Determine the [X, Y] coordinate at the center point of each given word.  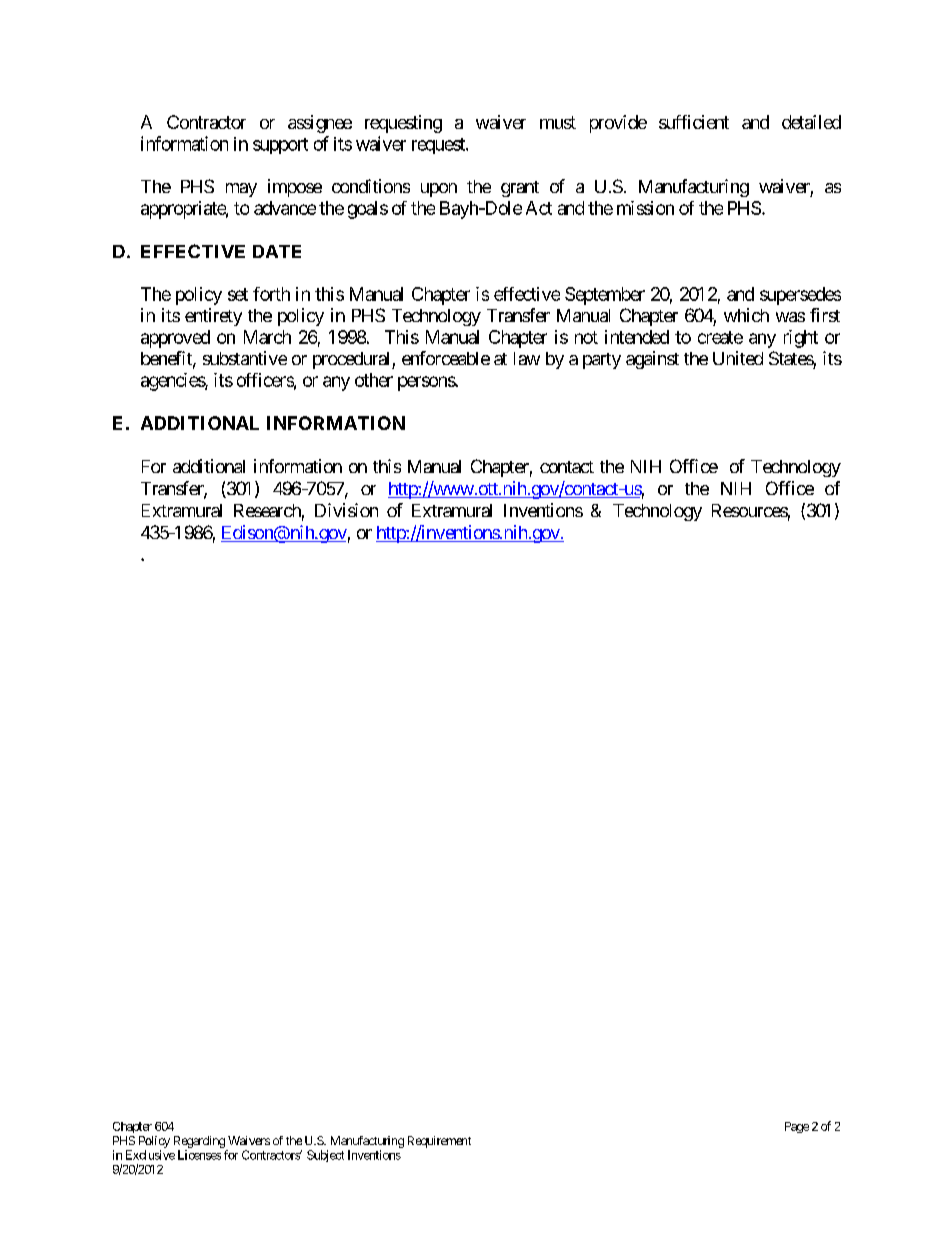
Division [346, 510]
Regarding [199, 1142]
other [374, 380]
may [241, 190]
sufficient [694, 122]
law [527, 358]
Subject [325, 1156]
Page [797, 1127]
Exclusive [150, 1155]
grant [520, 189]
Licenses [199, 1155]
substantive [245, 358]
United [738, 358]
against [652, 360]
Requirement [439, 1142]
